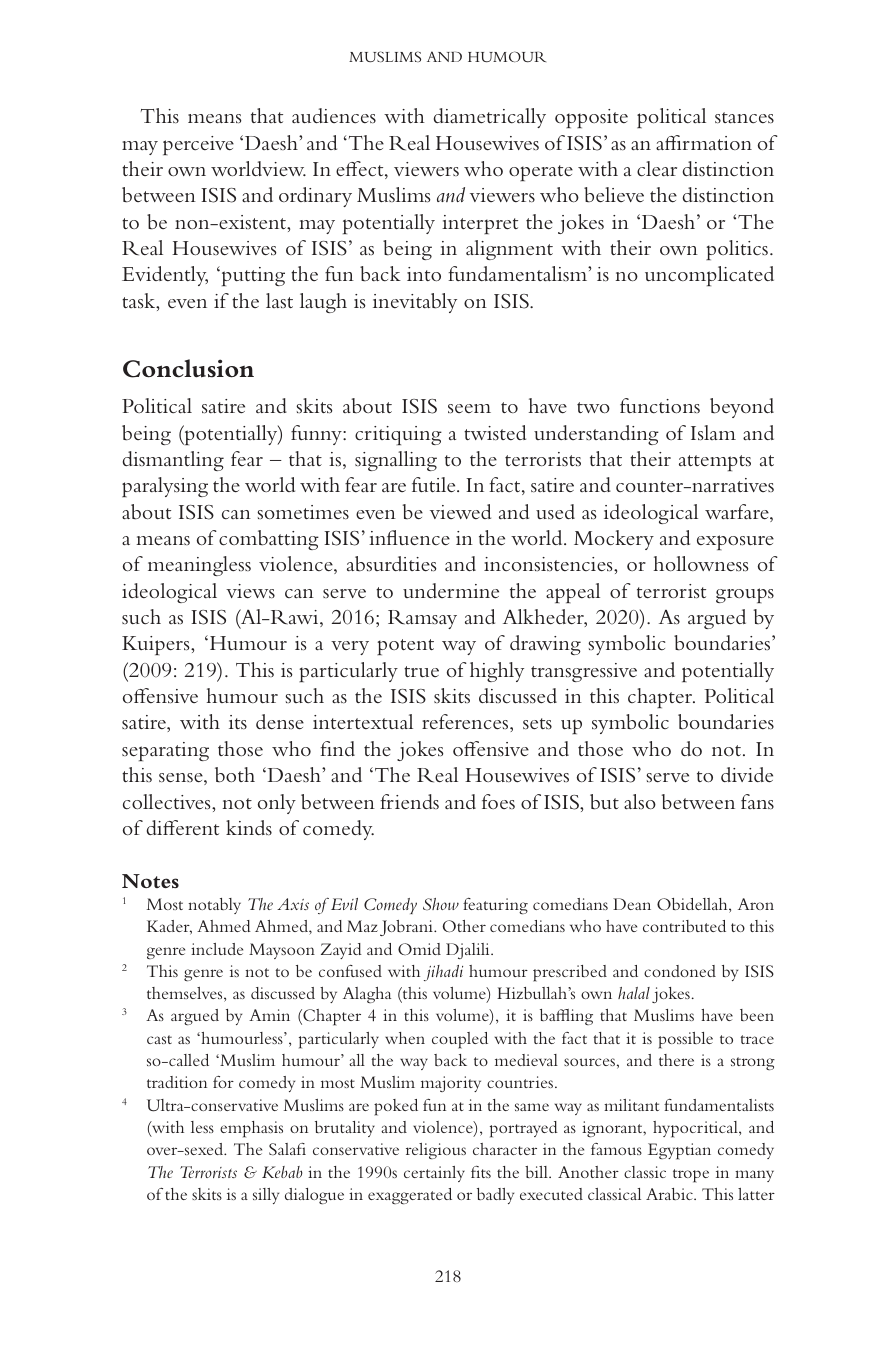 The width and height of the screenshot is (896, 1345). I want to click on inevitably, so click(415, 303).
